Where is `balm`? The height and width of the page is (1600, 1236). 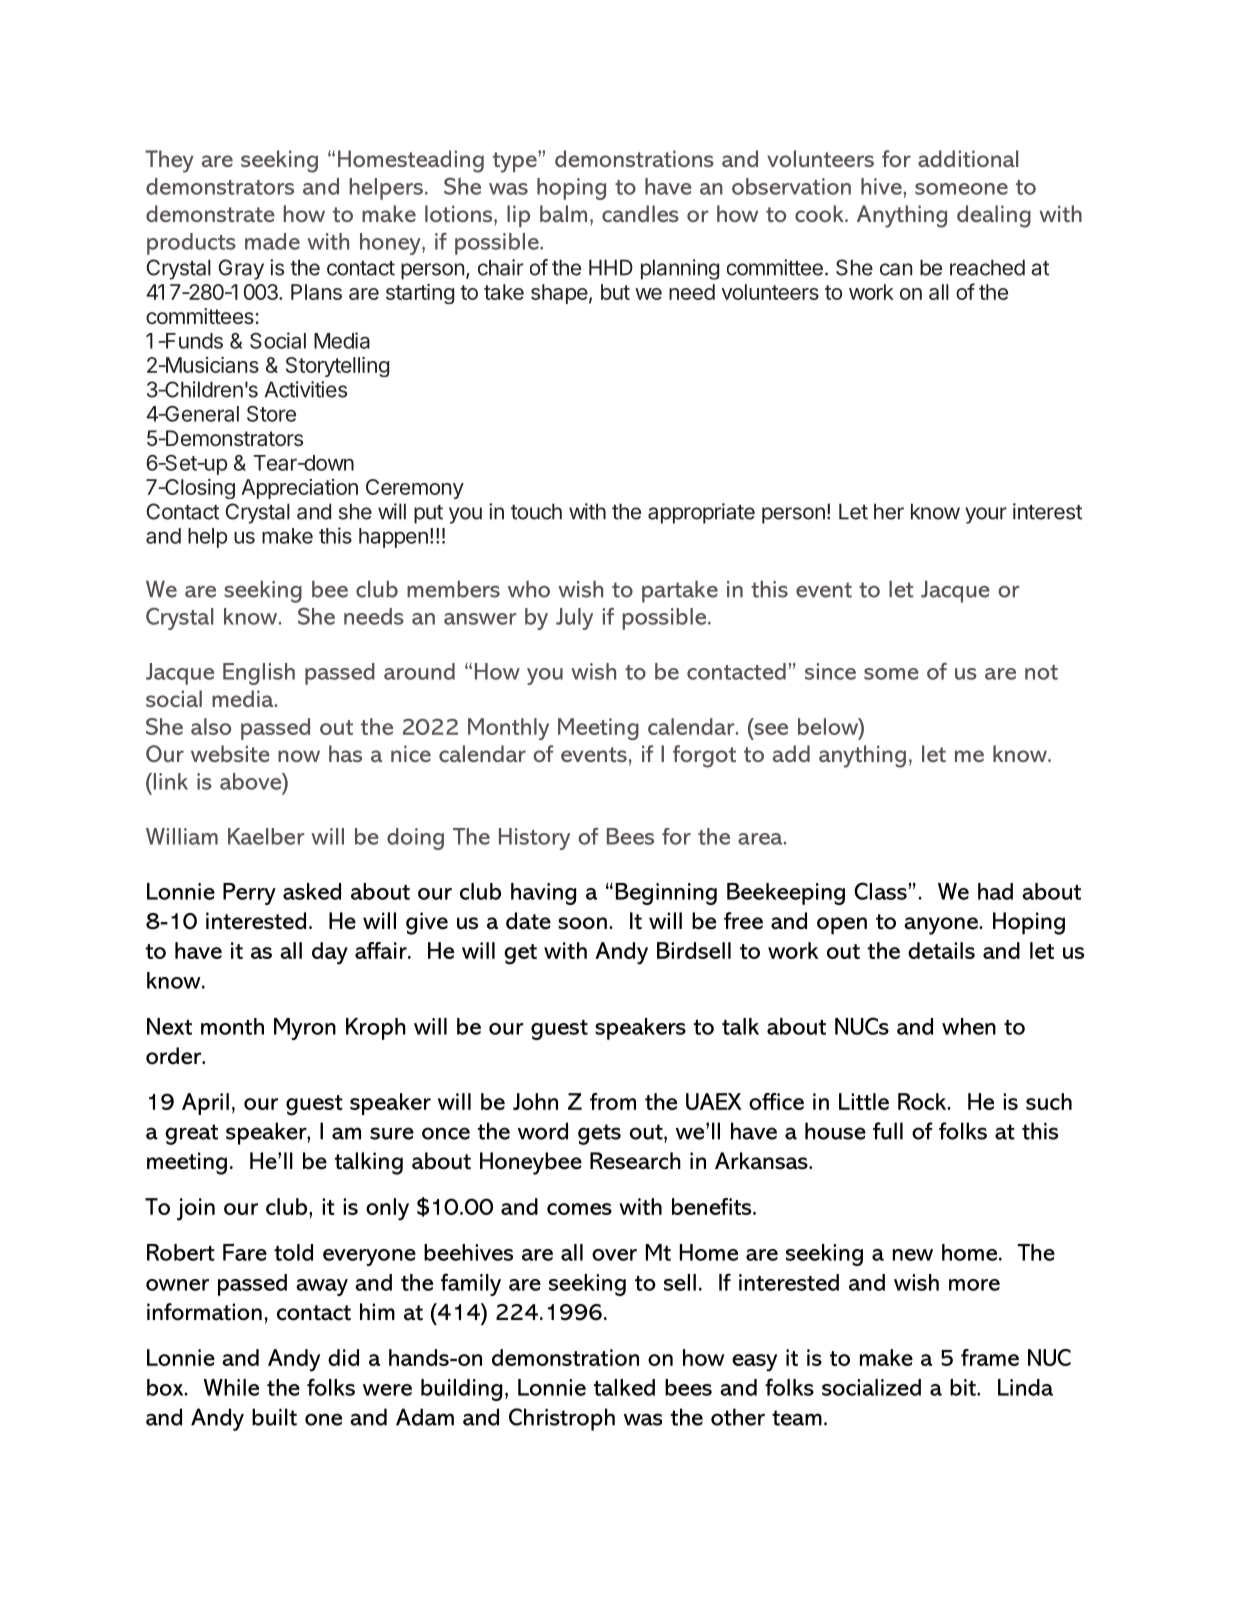 balm is located at coordinates (563, 213).
